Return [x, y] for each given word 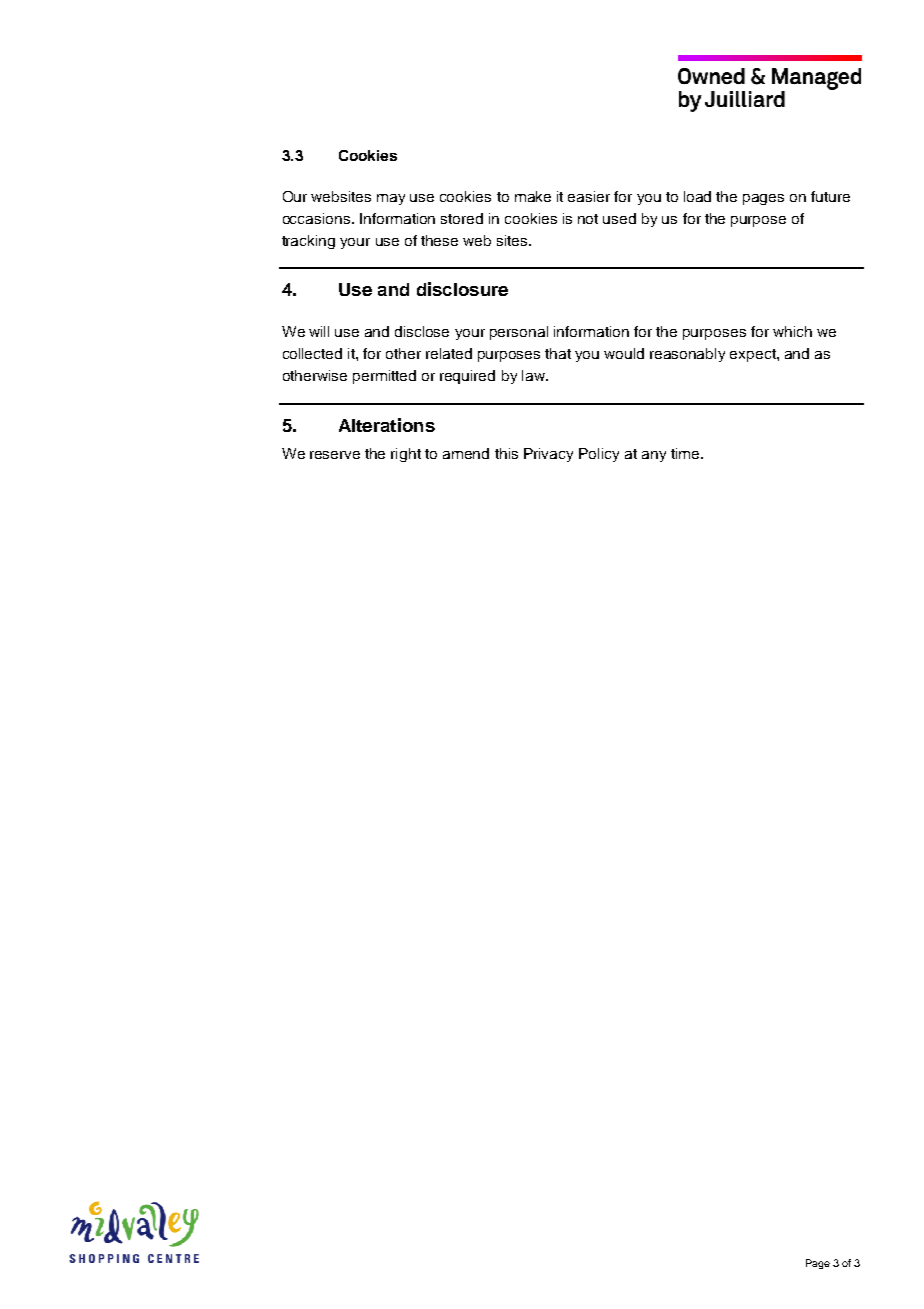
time [686, 453]
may [391, 199]
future [830, 196]
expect [754, 355]
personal [519, 333]
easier [589, 196]
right [406, 455]
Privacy [548, 455]
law [534, 375]
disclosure [462, 289]
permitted [384, 377]
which [792, 331]
